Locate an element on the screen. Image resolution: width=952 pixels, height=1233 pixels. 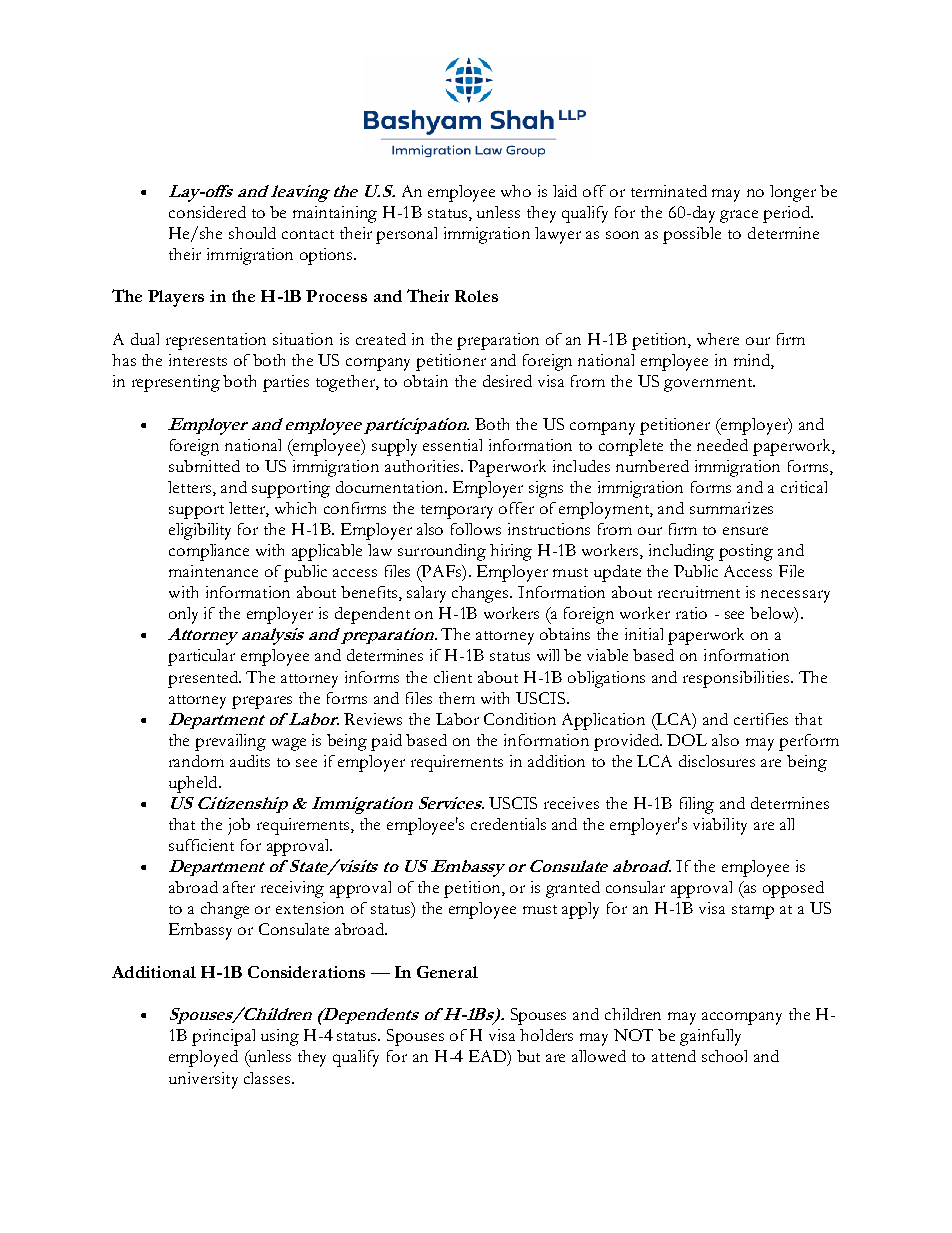
EAD is located at coordinates (488, 1056).
